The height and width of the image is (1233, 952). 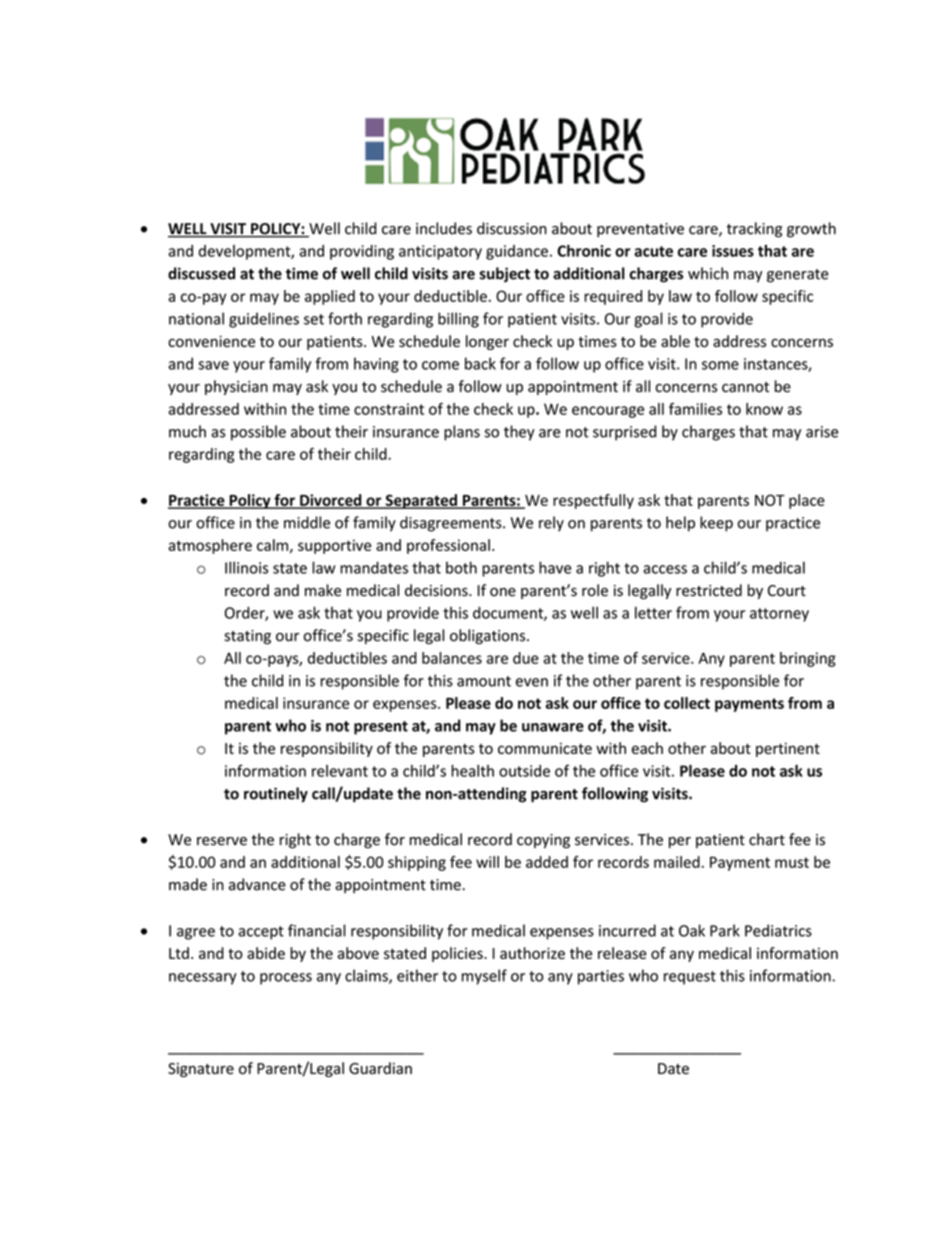 I want to click on stating, so click(x=247, y=637).
